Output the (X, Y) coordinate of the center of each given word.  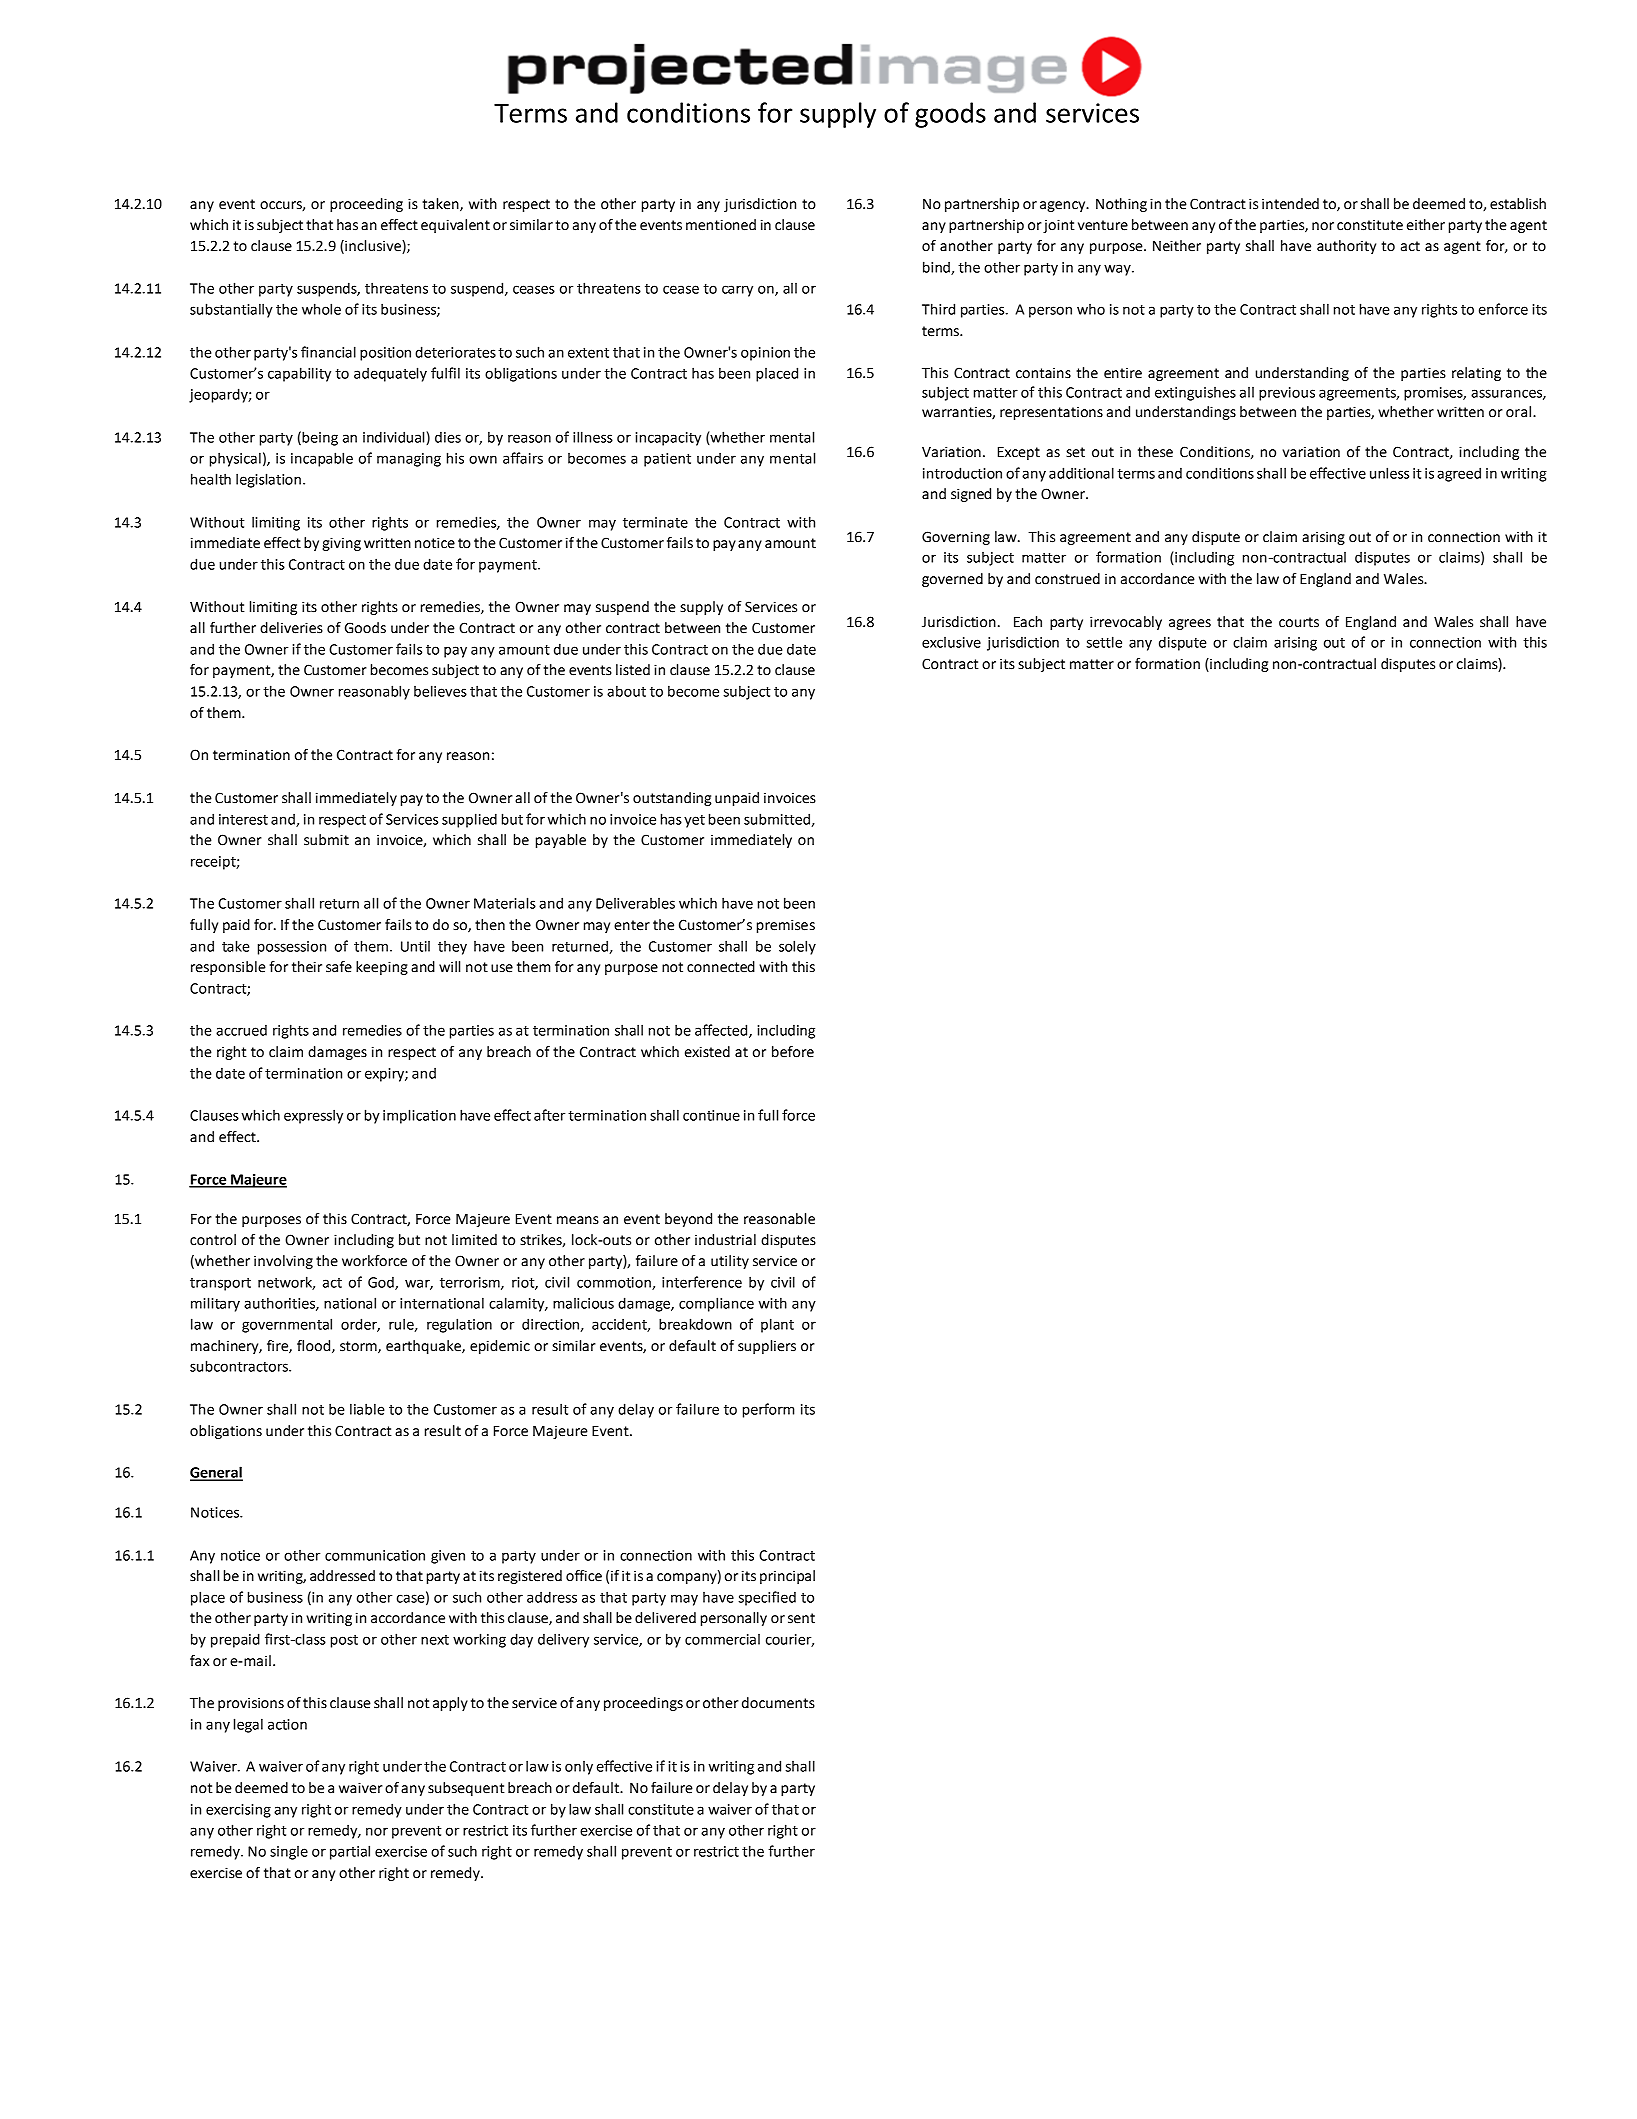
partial (350, 1852)
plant (777, 1325)
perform (768, 1410)
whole (321, 309)
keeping (382, 968)
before (793, 1052)
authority (1346, 247)
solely (797, 947)
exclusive (951, 642)
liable (367, 1409)
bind (937, 268)
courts (1299, 622)
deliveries (291, 628)
